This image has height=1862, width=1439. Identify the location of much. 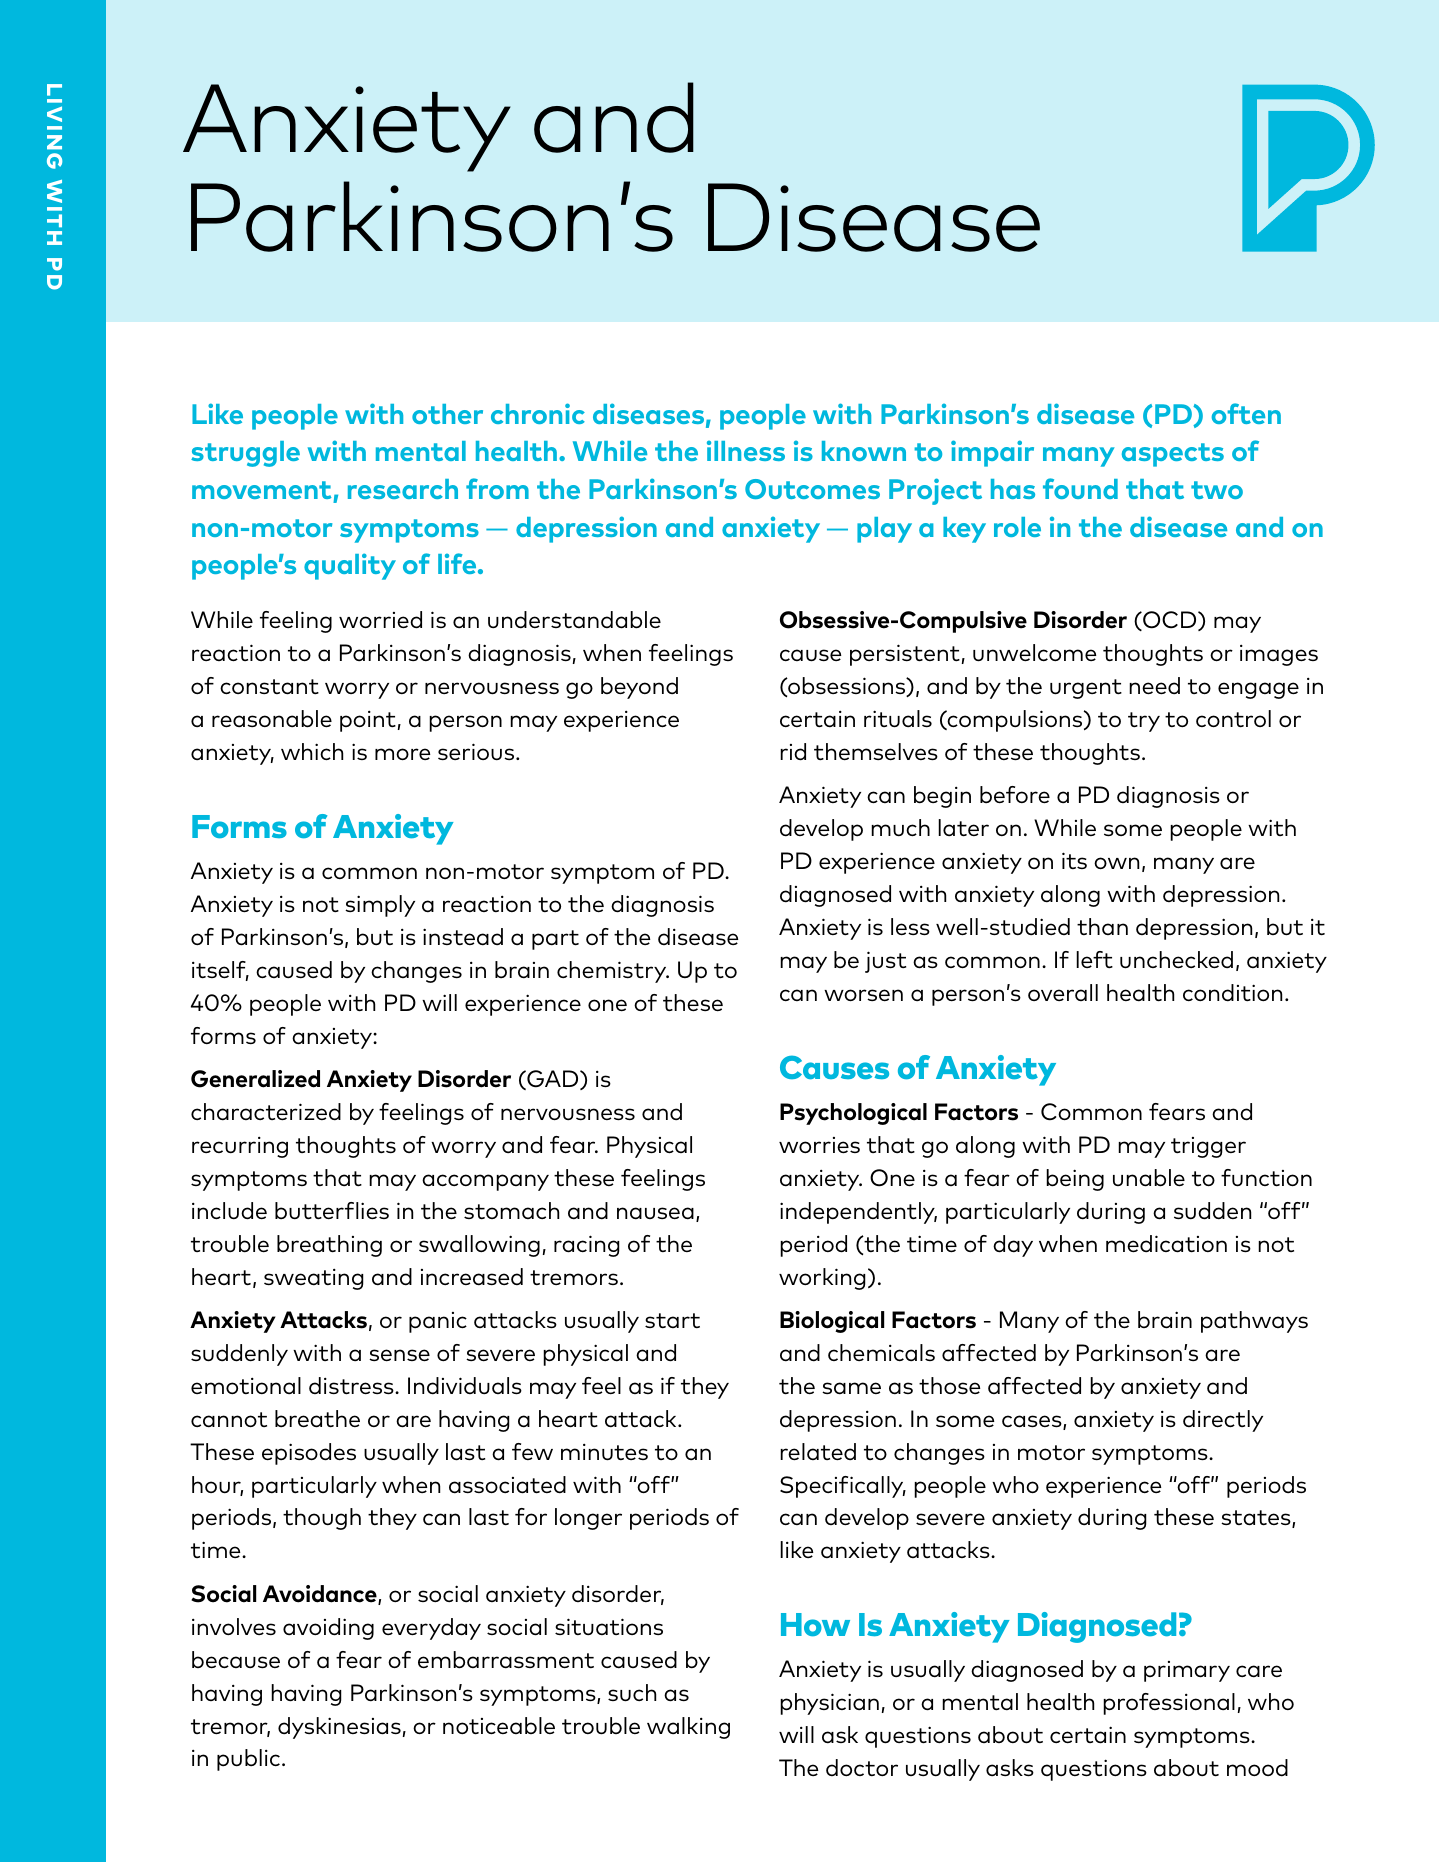
(900, 827).
